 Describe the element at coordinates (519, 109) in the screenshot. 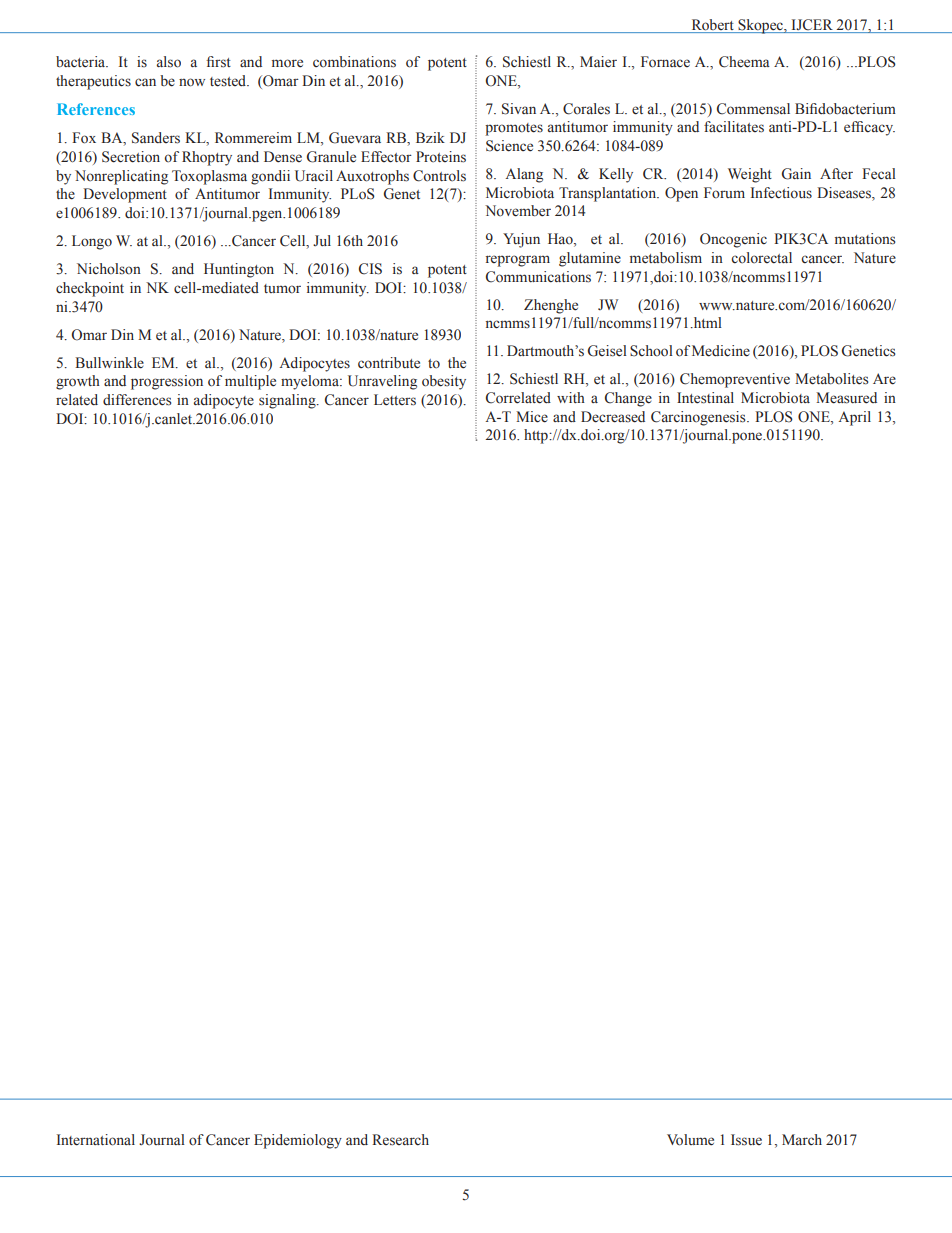

I see `Sivan` at that location.
